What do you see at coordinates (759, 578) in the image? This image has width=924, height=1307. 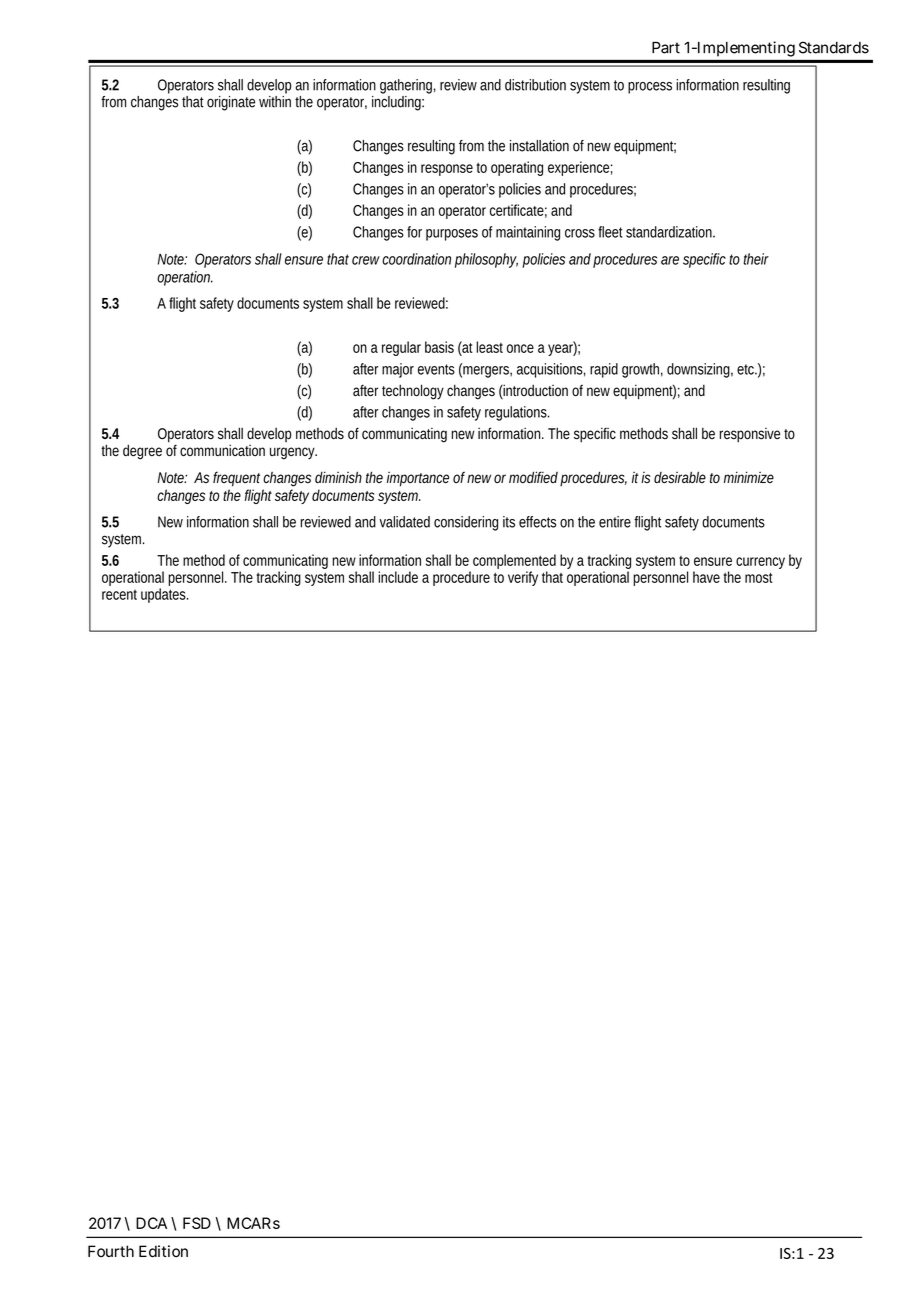 I see `most` at bounding box center [759, 578].
